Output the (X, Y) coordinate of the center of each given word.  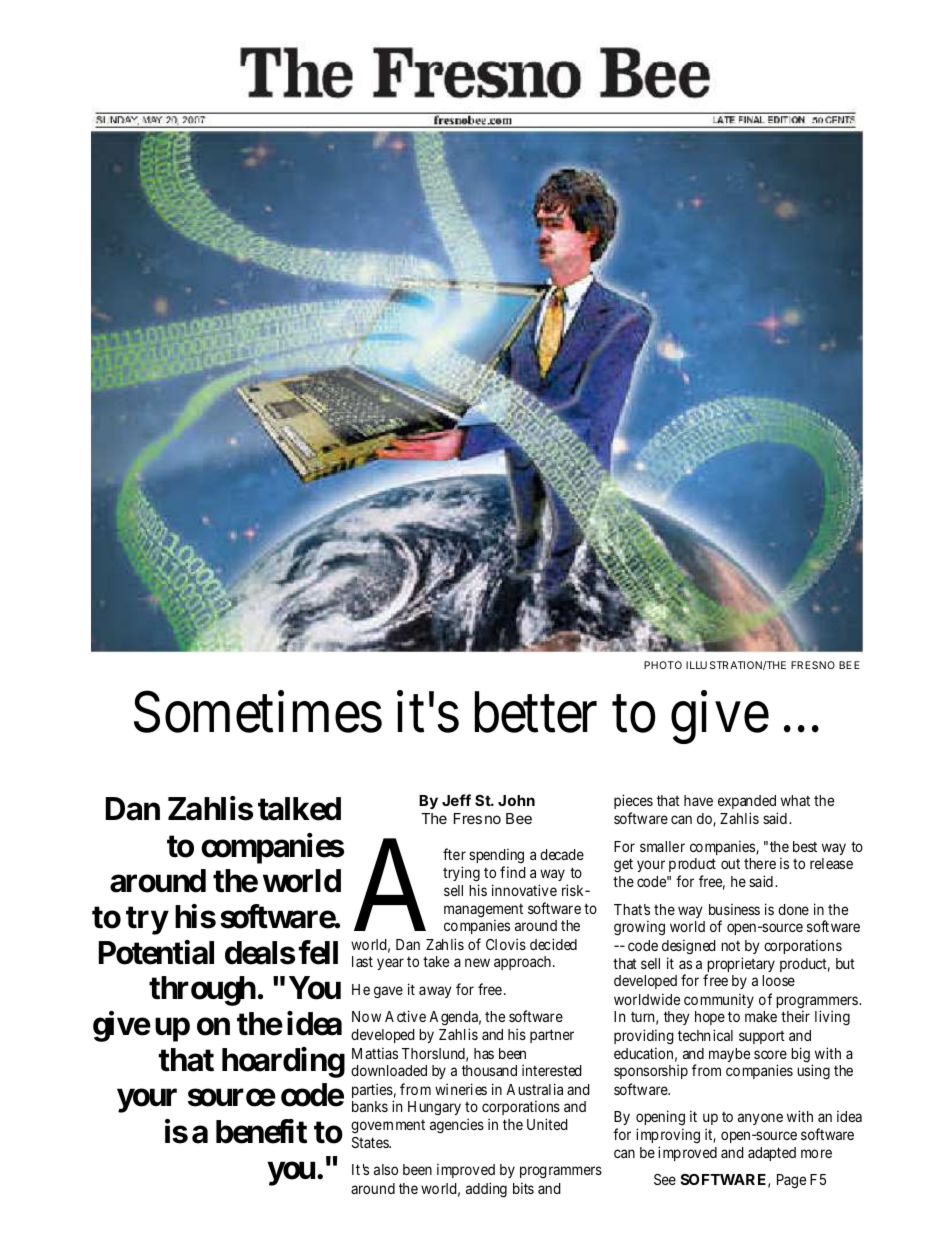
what (795, 800)
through (202, 991)
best (805, 846)
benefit (261, 1131)
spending (496, 855)
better (536, 712)
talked (299, 809)
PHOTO (663, 665)
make (761, 1016)
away (435, 992)
